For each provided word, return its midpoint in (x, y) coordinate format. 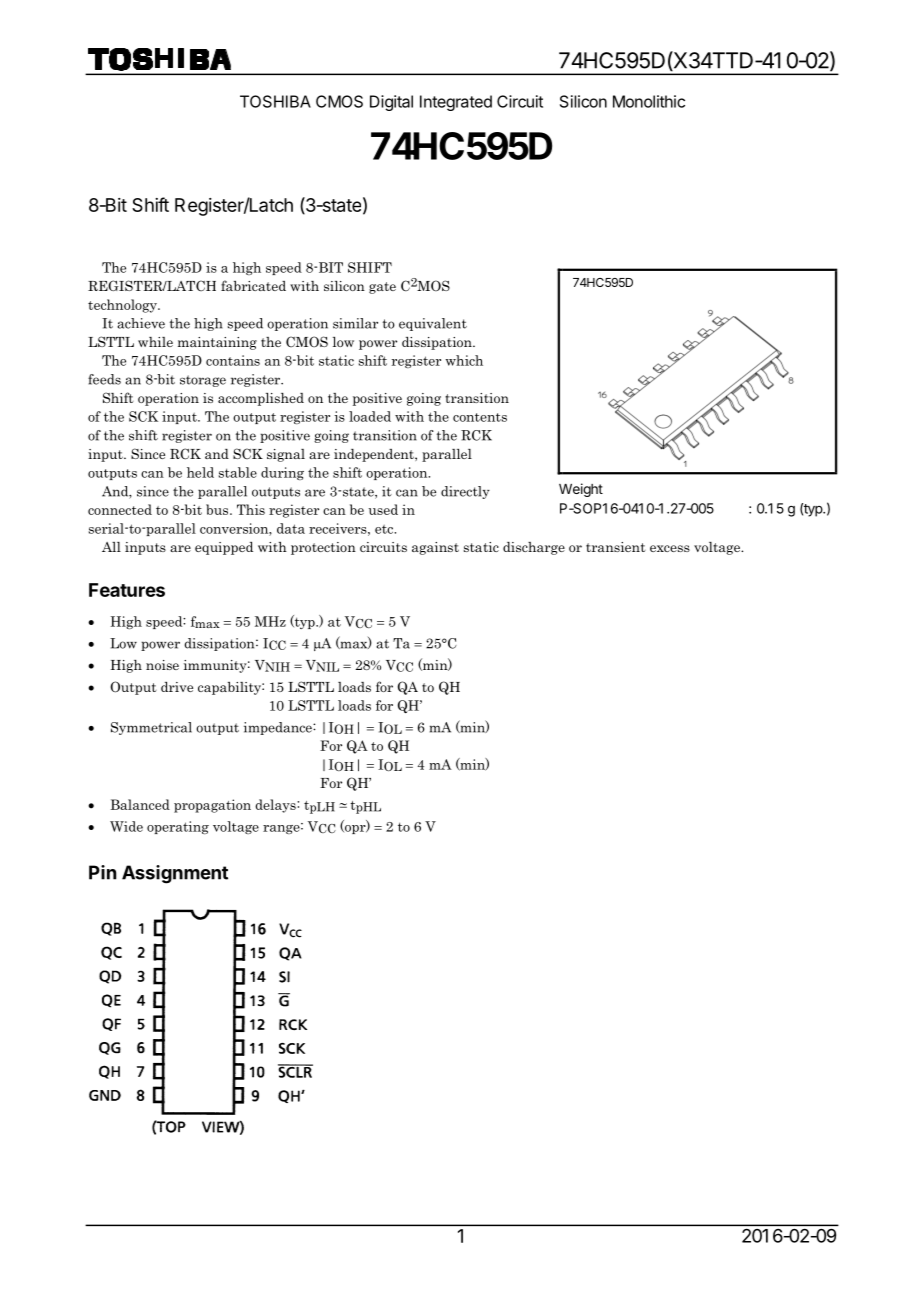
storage (203, 381)
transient (616, 547)
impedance (279, 728)
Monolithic (649, 101)
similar (355, 323)
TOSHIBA (275, 101)
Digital (391, 103)
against (435, 548)
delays (276, 806)
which (464, 360)
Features (127, 590)
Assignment (175, 874)
